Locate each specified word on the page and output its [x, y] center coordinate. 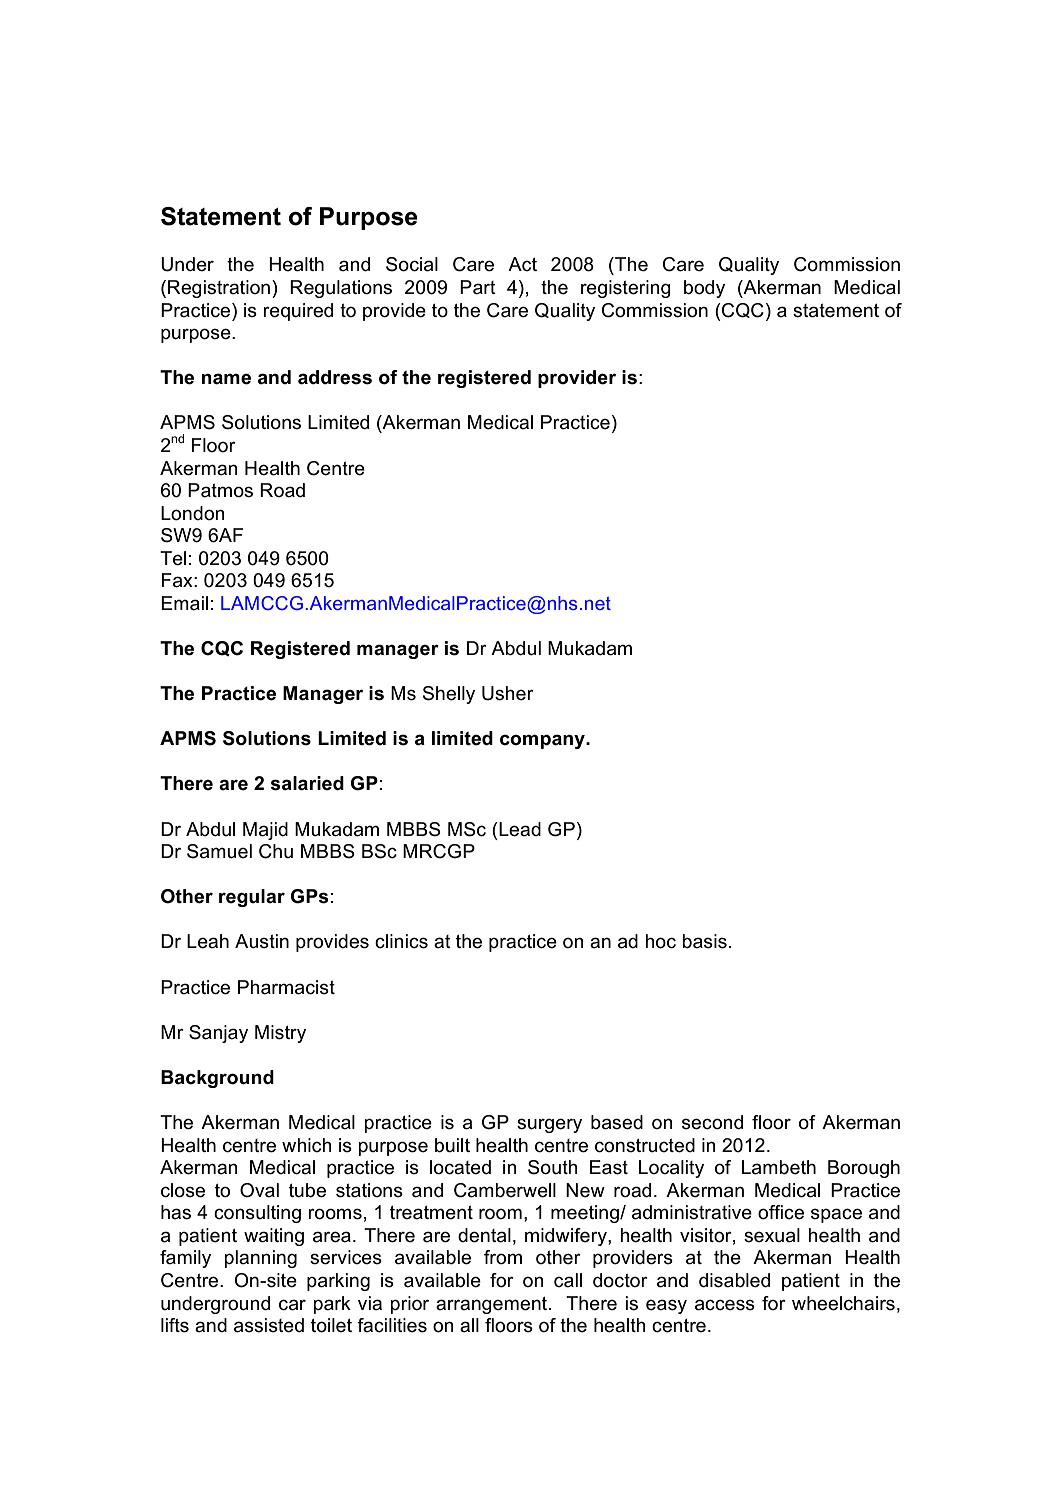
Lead [519, 829]
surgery [549, 1125]
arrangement [493, 1305]
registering [626, 289]
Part [478, 287]
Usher [508, 693]
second [712, 1122]
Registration [220, 289]
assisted [269, 1325]
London [192, 513]
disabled [734, 1280]
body [704, 289]
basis [704, 941]
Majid [265, 831]
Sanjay [218, 1034]
